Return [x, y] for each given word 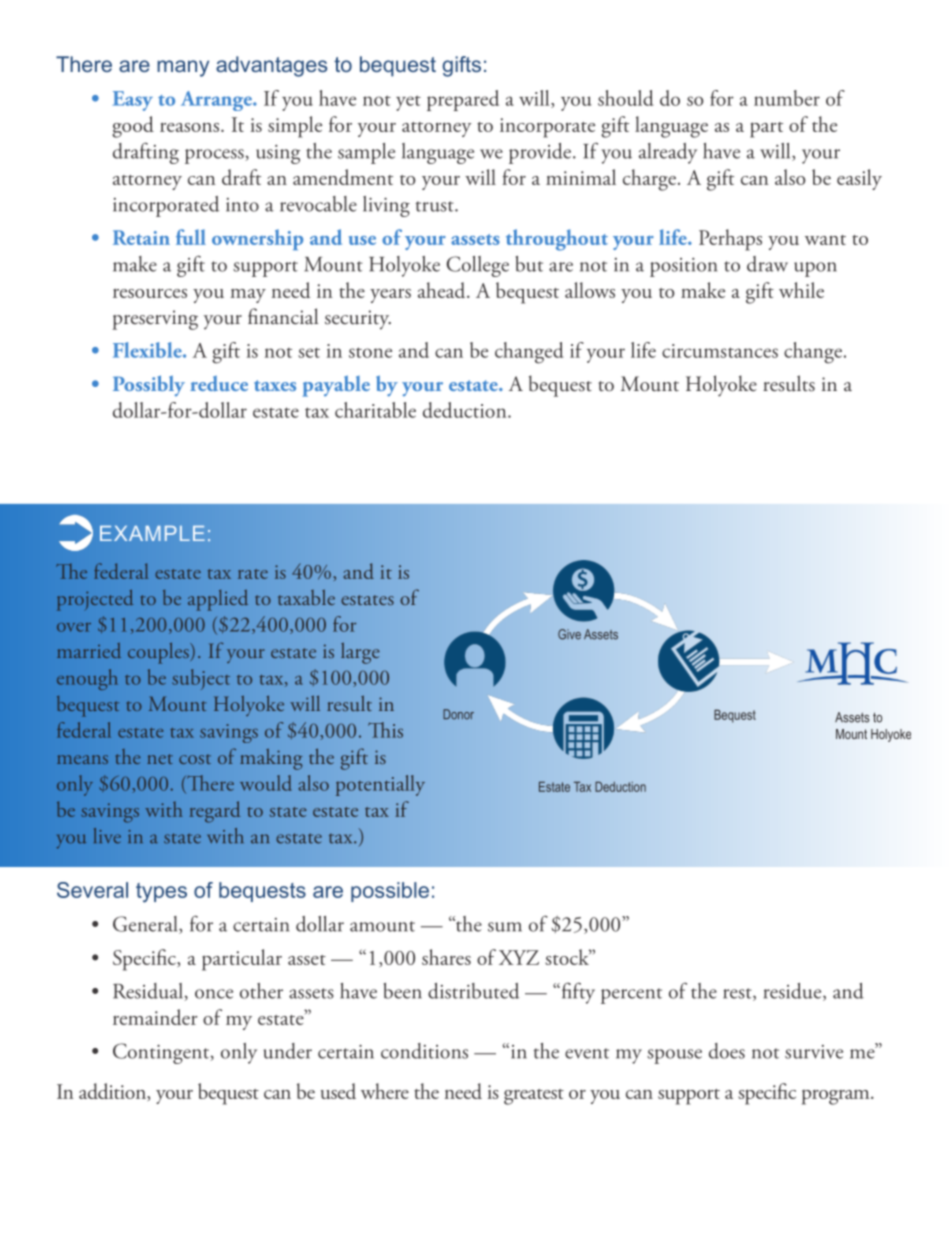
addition [113, 1092]
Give [569, 634]
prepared [463, 100]
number [787, 98]
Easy [132, 101]
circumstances [720, 351]
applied [218, 600]
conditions [424, 1051]
